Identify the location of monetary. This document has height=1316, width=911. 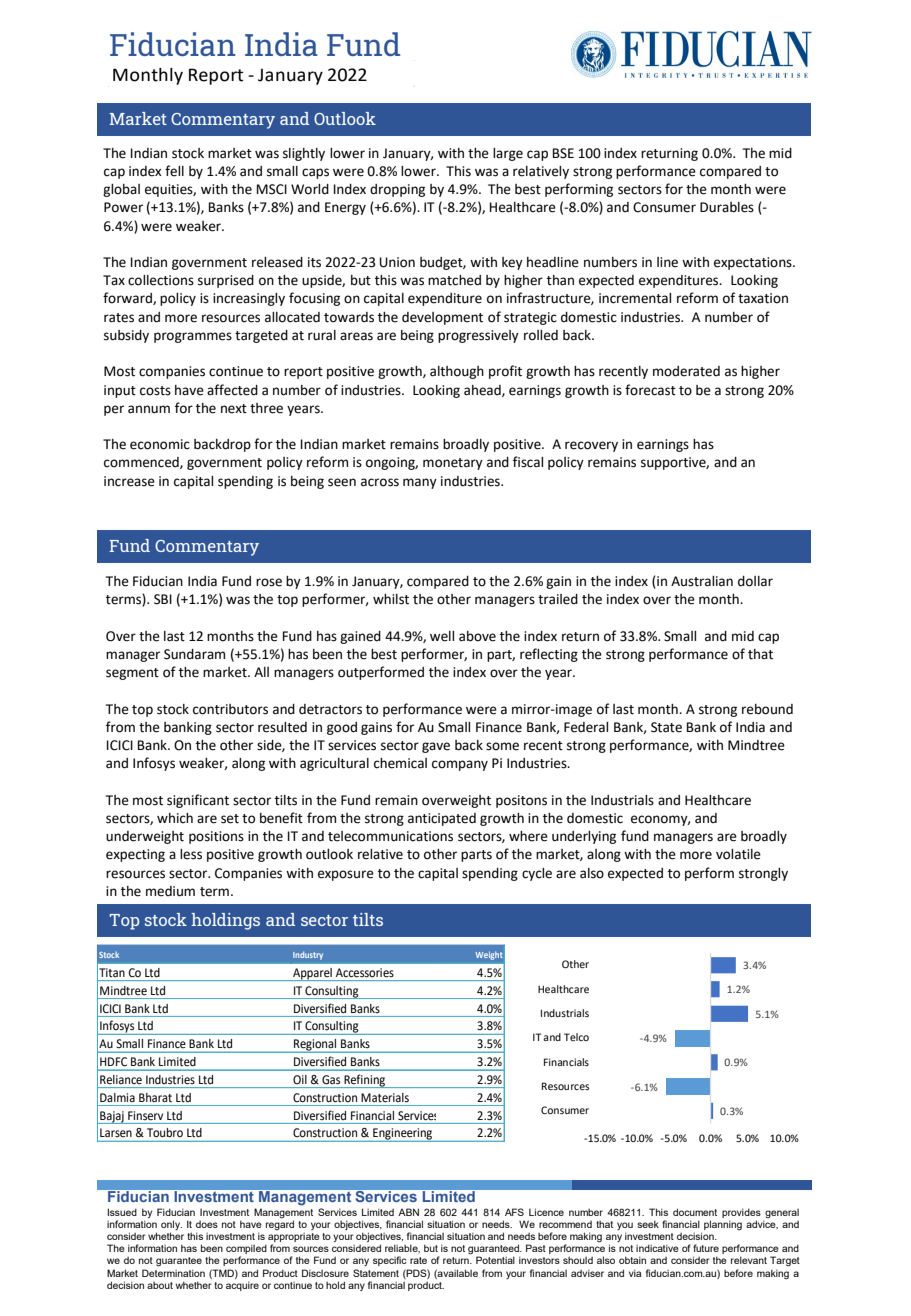
(453, 464).
